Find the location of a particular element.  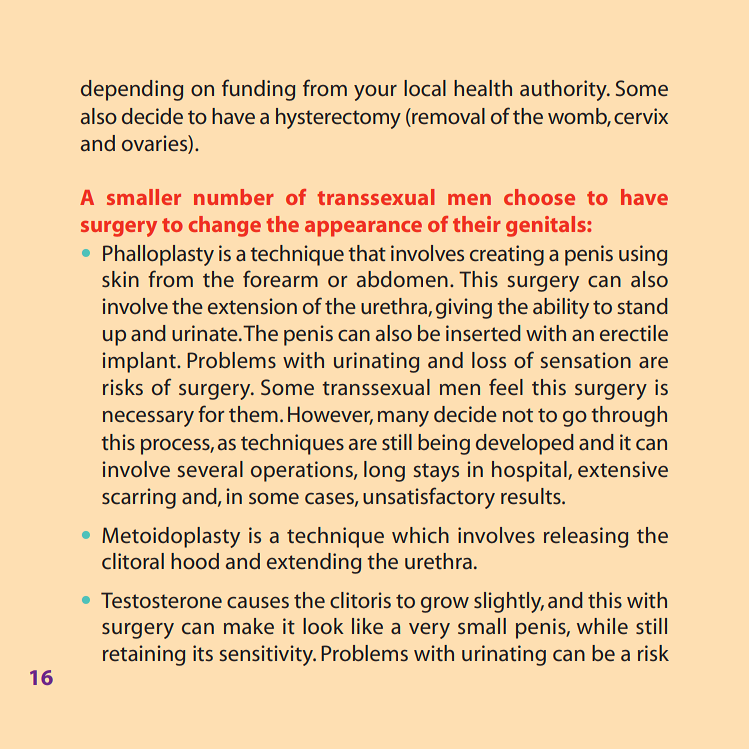

many is located at coordinates (403, 419).
